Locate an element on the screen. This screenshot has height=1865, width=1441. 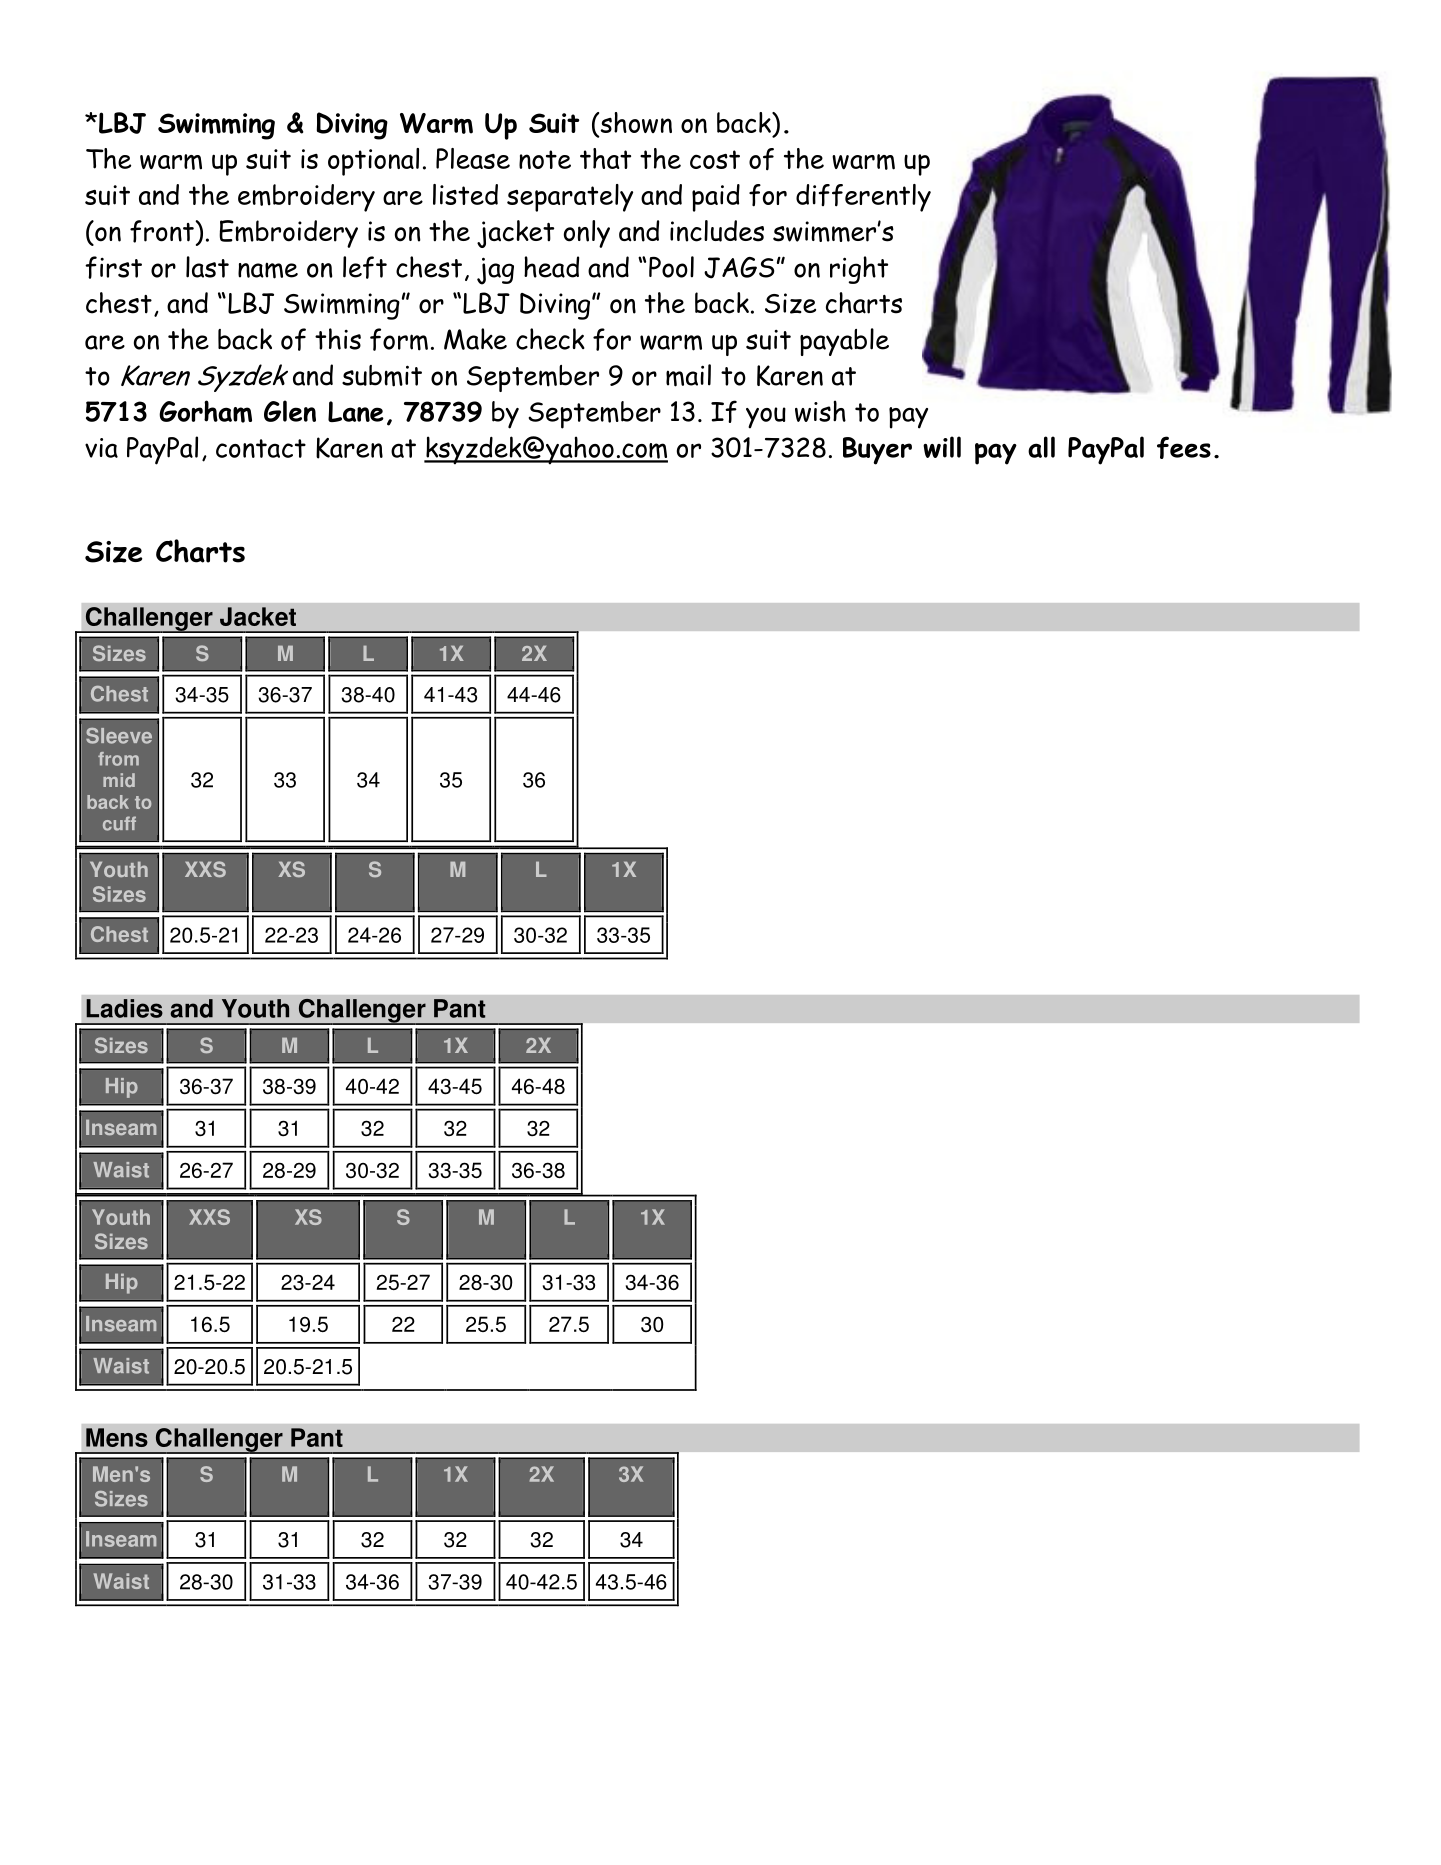
will is located at coordinates (942, 447).
